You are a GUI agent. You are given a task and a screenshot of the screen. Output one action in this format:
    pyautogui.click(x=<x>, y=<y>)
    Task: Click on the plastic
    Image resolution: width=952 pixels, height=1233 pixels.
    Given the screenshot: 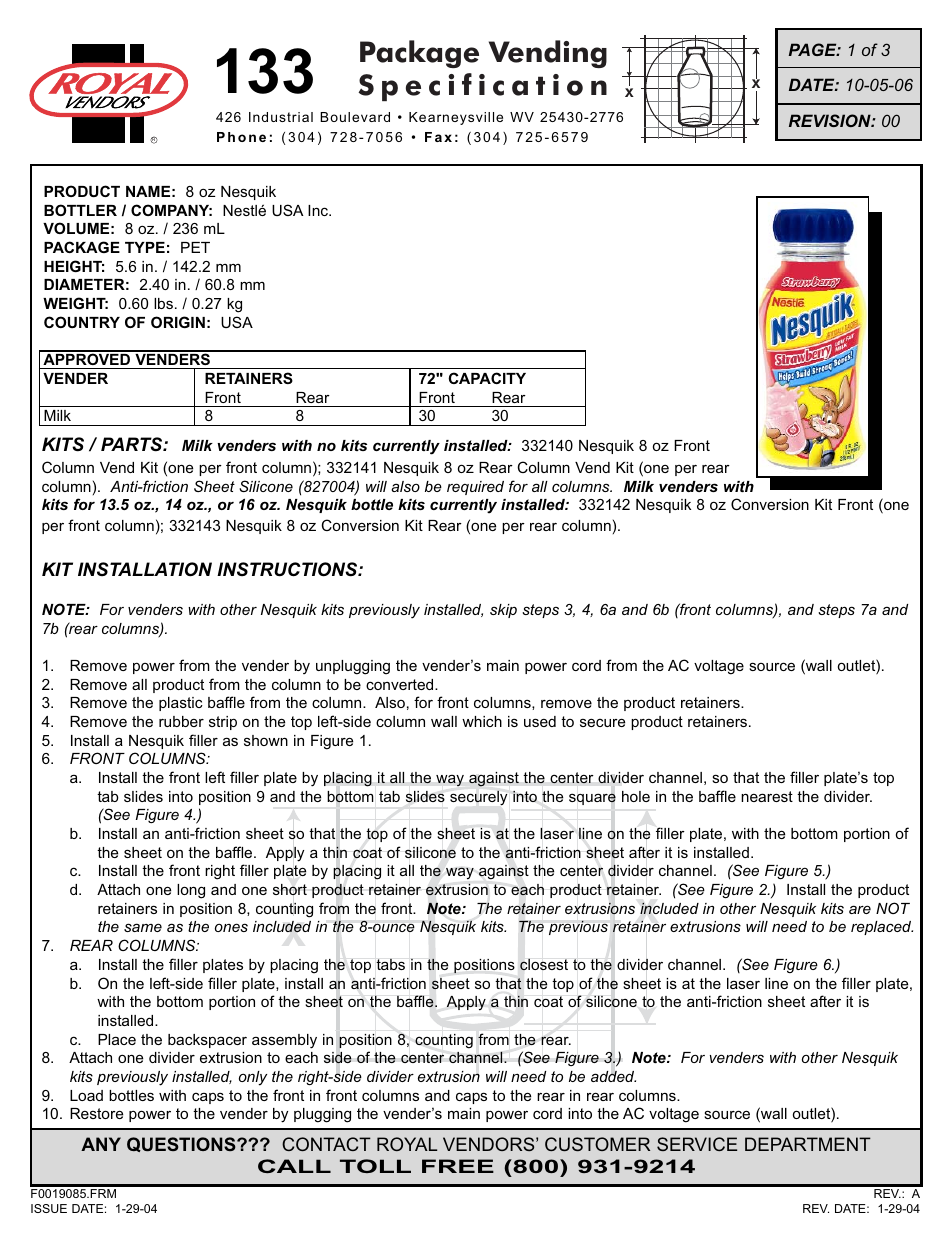 What is the action you would take?
    pyautogui.click(x=181, y=704)
